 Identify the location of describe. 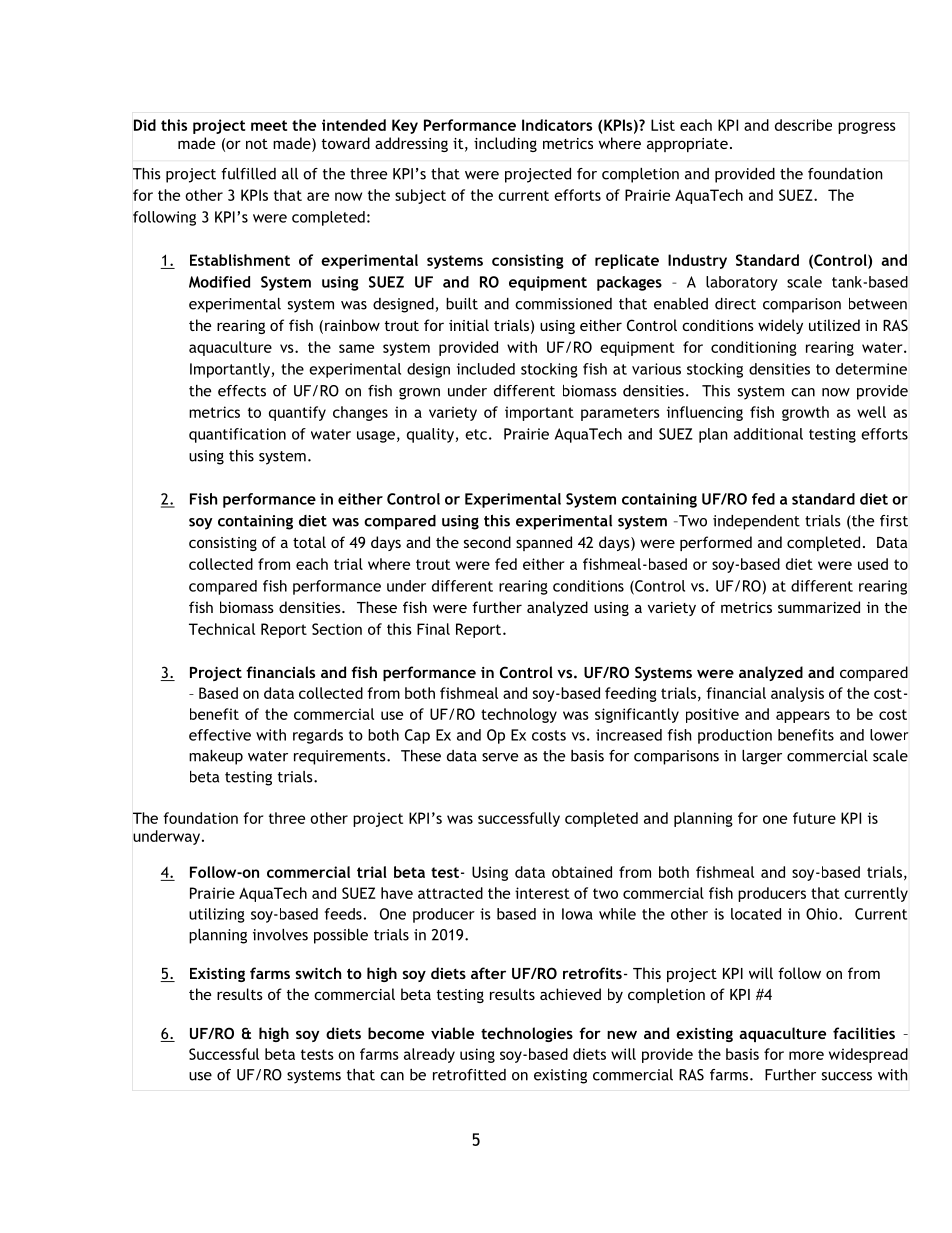
(803, 125).
